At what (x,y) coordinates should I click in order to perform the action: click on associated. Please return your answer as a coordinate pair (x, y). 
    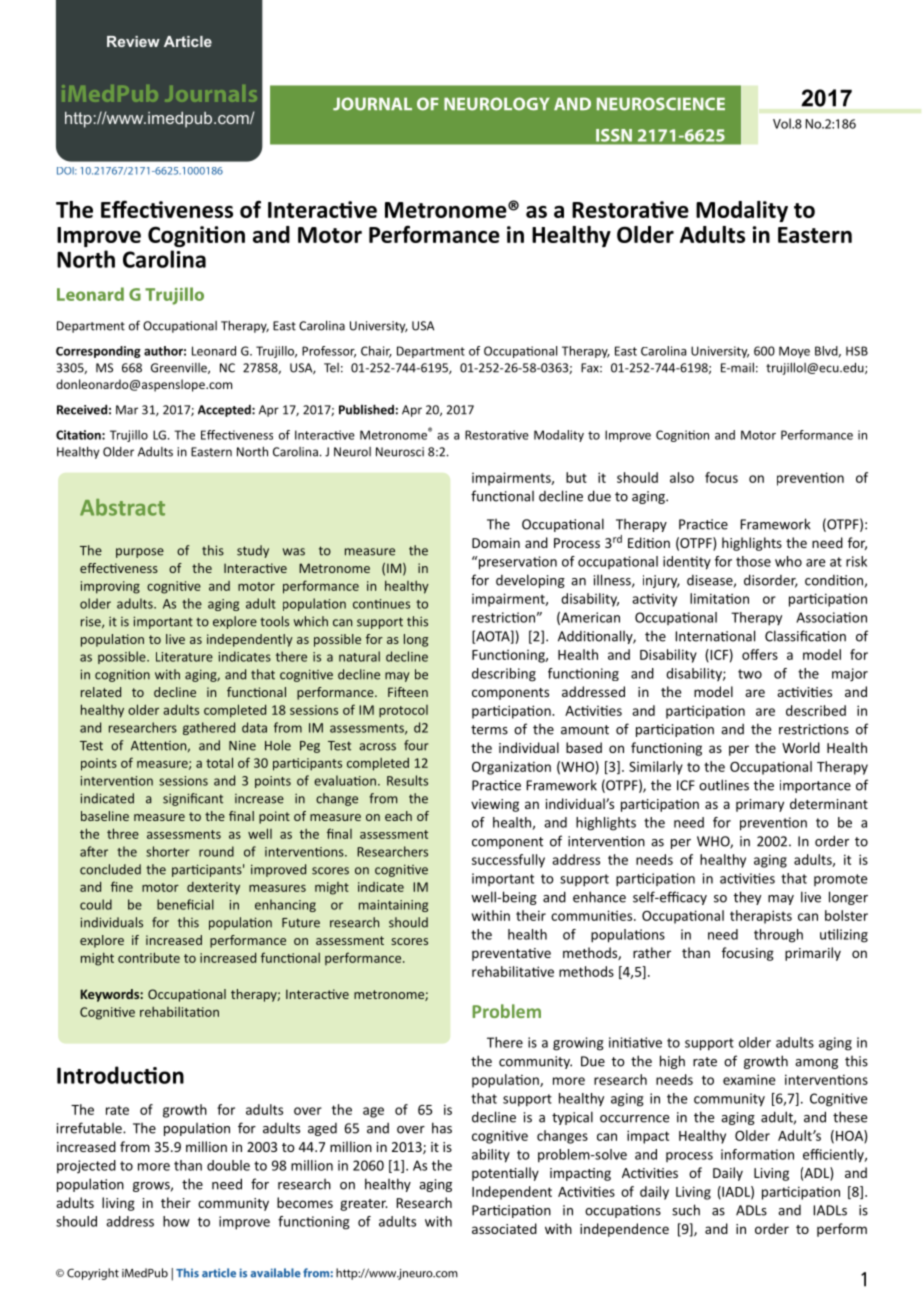
    Looking at the image, I should click on (504, 1228).
